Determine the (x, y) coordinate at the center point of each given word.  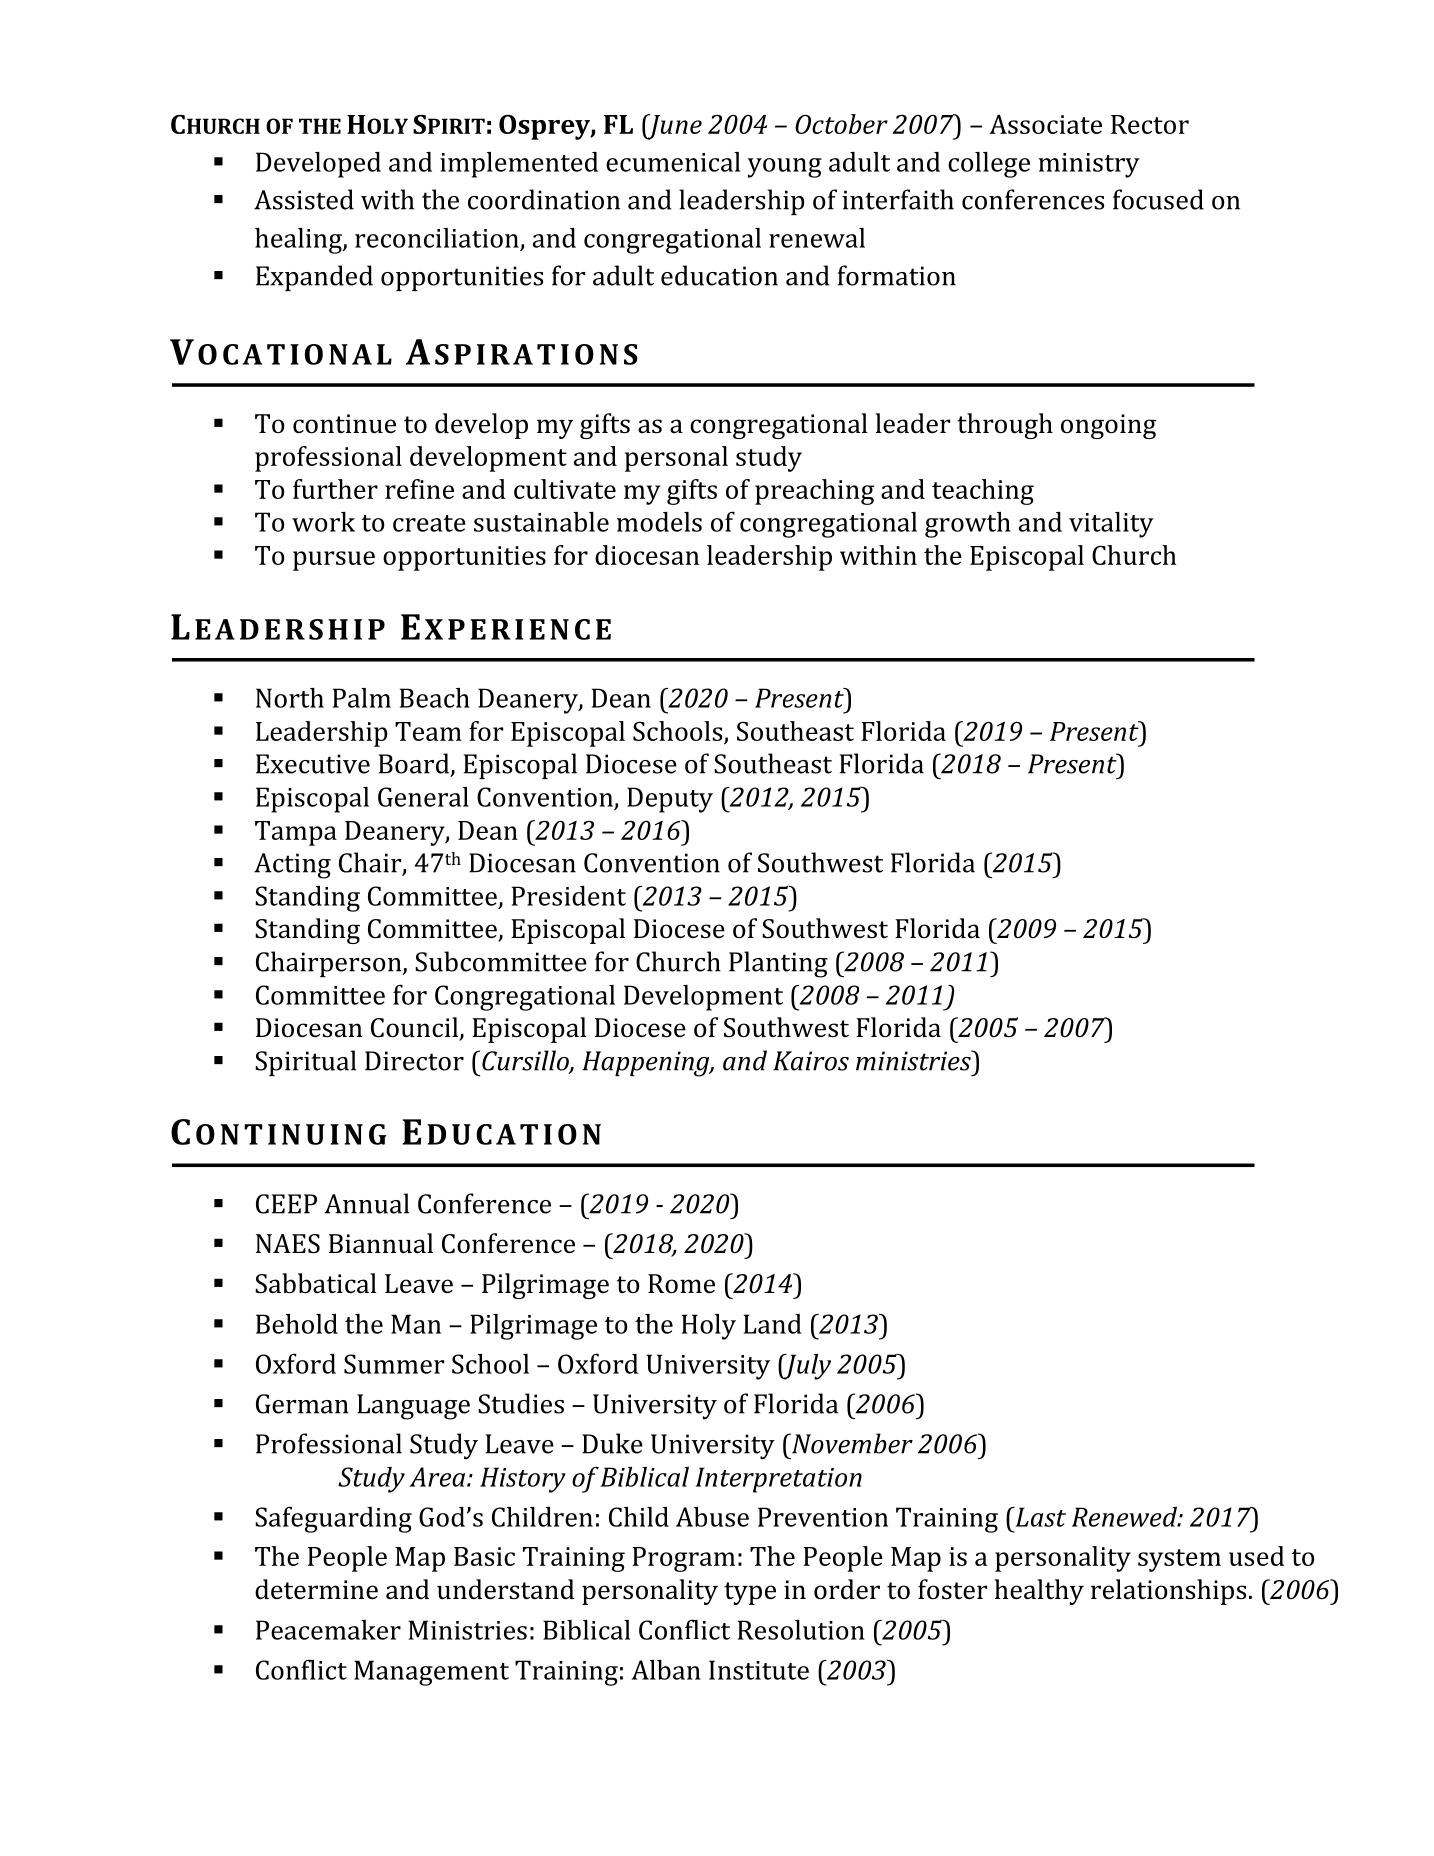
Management (431, 1673)
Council (415, 1028)
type (750, 1593)
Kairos (811, 1061)
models (659, 522)
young (785, 168)
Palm (362, 698)
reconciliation (437, 238)
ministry (1089, 165)
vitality (1111, 525)
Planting (778, 964)
